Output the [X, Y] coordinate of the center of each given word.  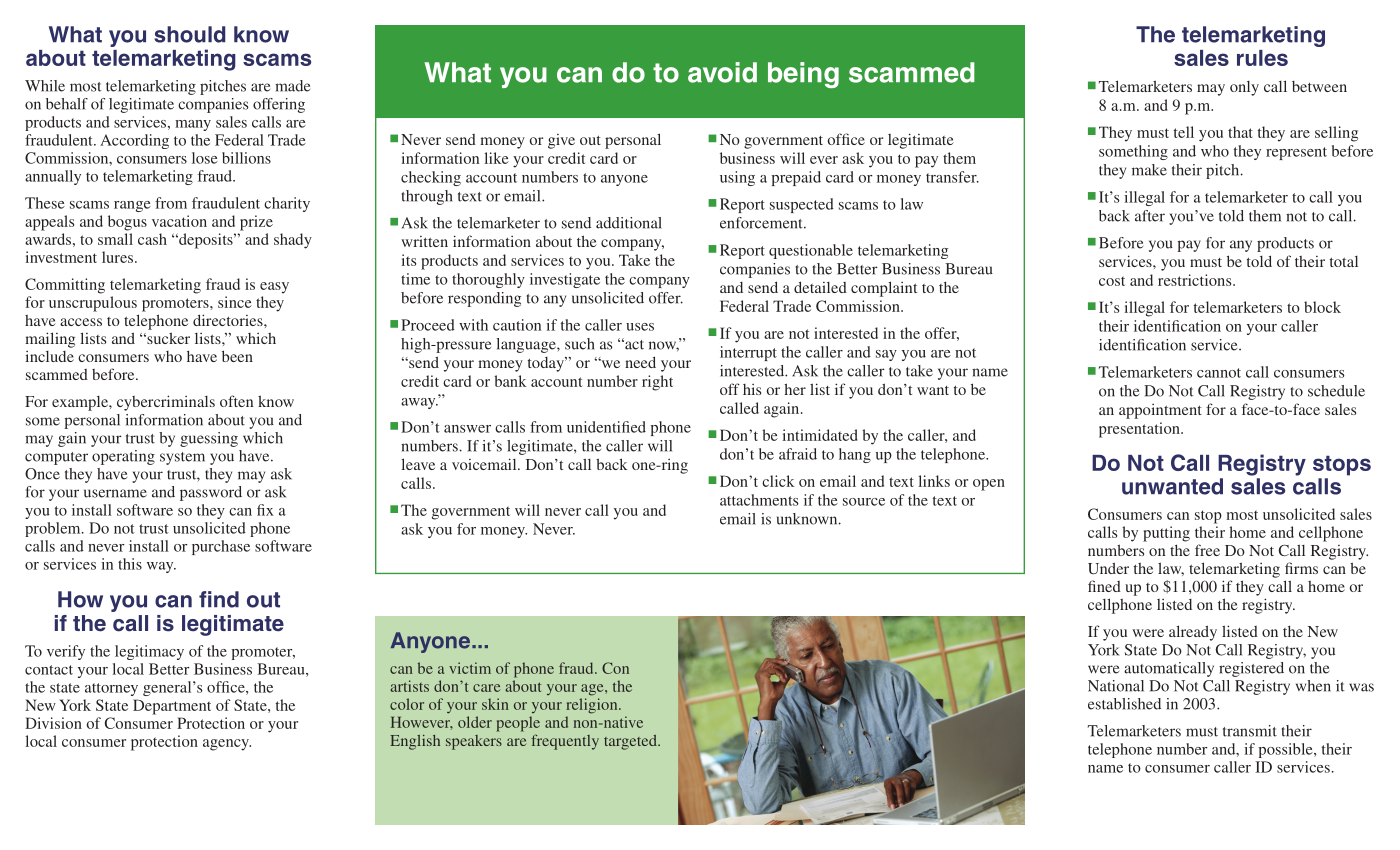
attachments [759, 500]
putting [1166, 534]
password [211, 493]
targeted [631, 742]
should [189, 34]
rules [1262, 58]
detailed [820, 287]
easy [274, 288]
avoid [722, 72]
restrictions [1196, 280]
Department [172, 707]
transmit [1250, 731]
